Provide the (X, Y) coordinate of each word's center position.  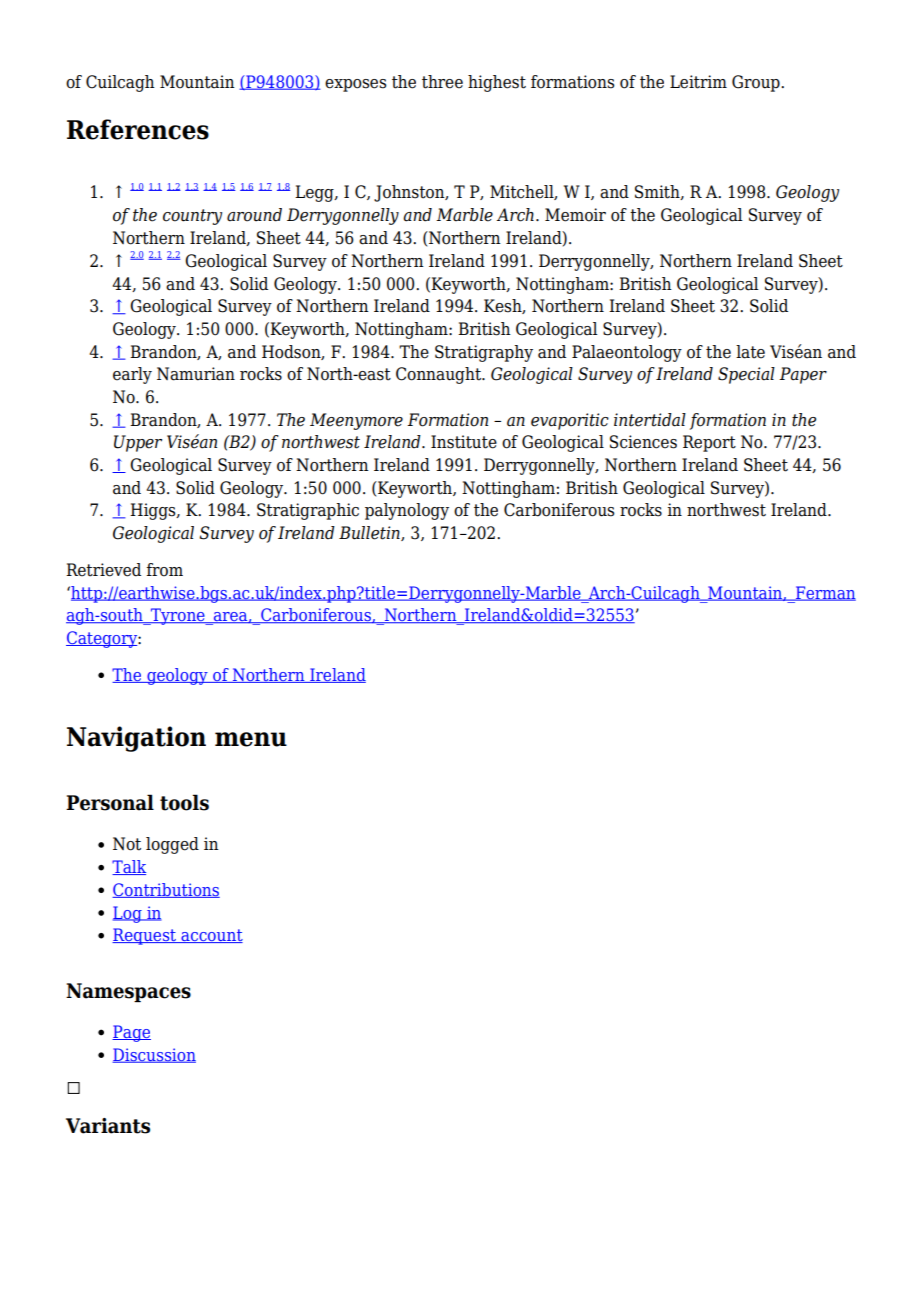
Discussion (154, 1055)
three (442, 82)
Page (131, 1033)
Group (757, 83)
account (211, 936)
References (138, 129)
